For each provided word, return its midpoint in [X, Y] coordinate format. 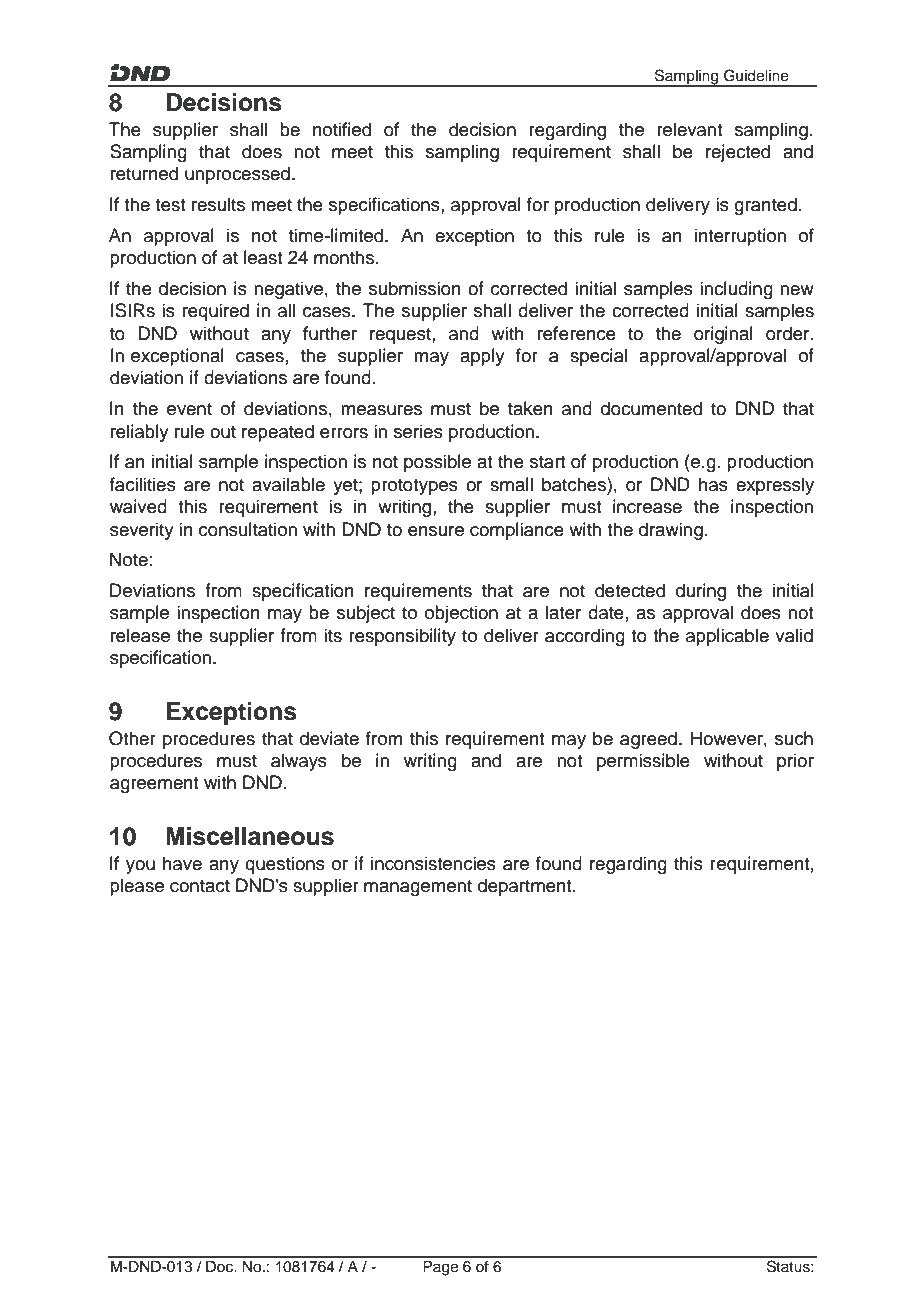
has [713, 484]
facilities [143, 484]
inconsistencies [433, 863]
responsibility [402, 637]
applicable [727, 637]
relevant [689, 129]
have [182, 863]
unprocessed [237, 175]
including [736, 290]
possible [437, 463]
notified [342, 129]
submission [415, 288]
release [140, 635]
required [216, 312]
